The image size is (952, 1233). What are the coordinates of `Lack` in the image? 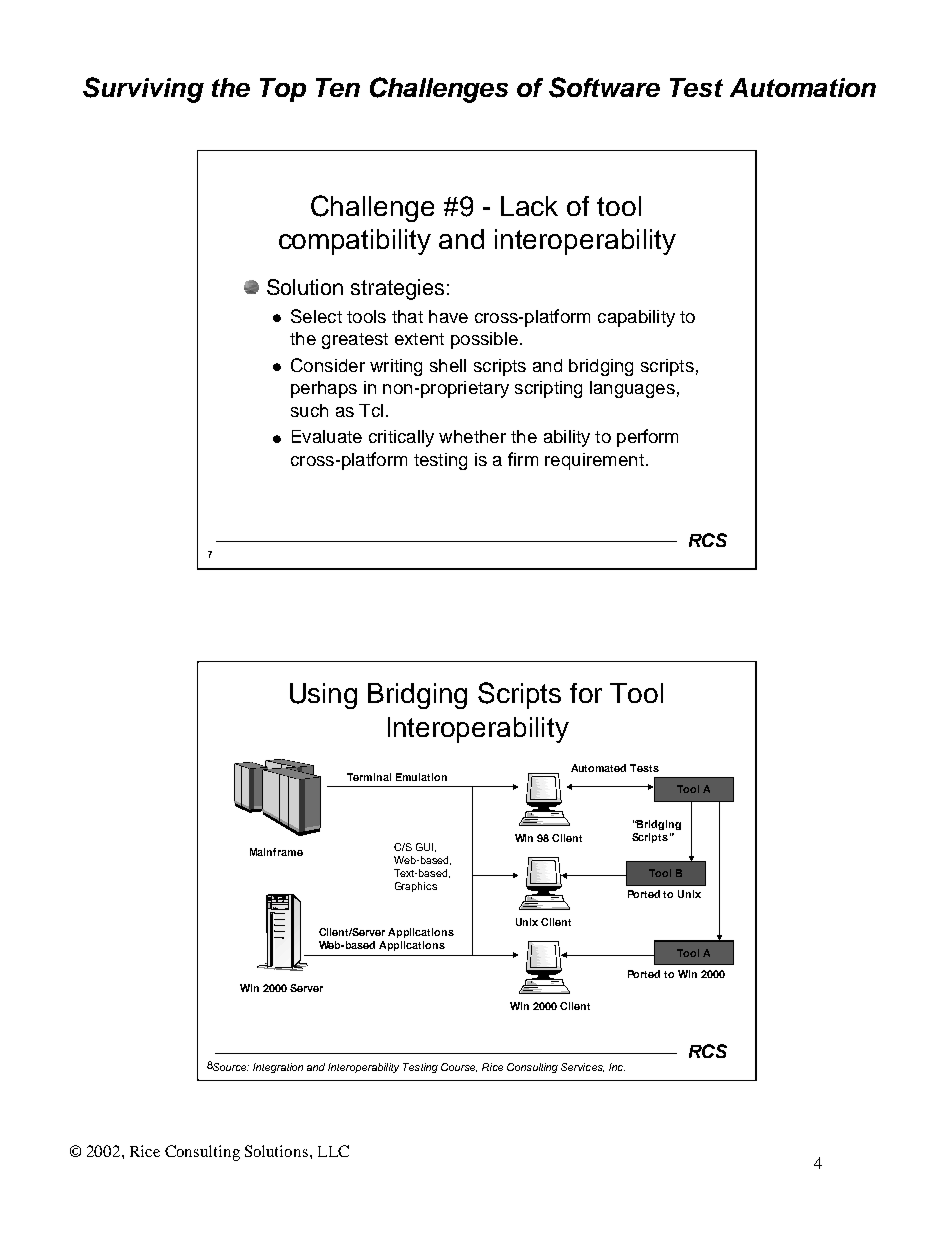 It's located at (529, 206).
